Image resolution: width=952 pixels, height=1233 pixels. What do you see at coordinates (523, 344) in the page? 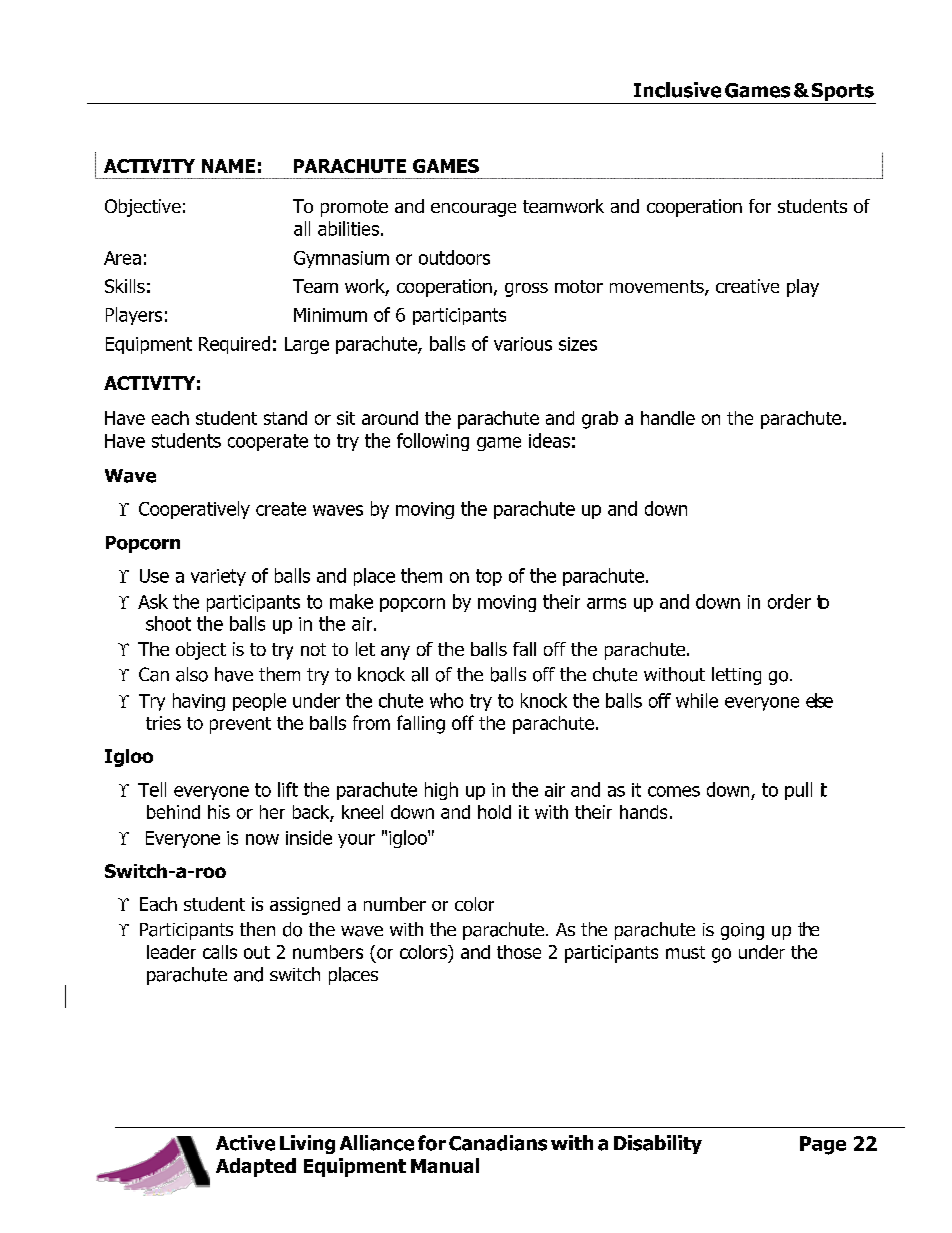
I see `various` at bounding box center [523, 344].
